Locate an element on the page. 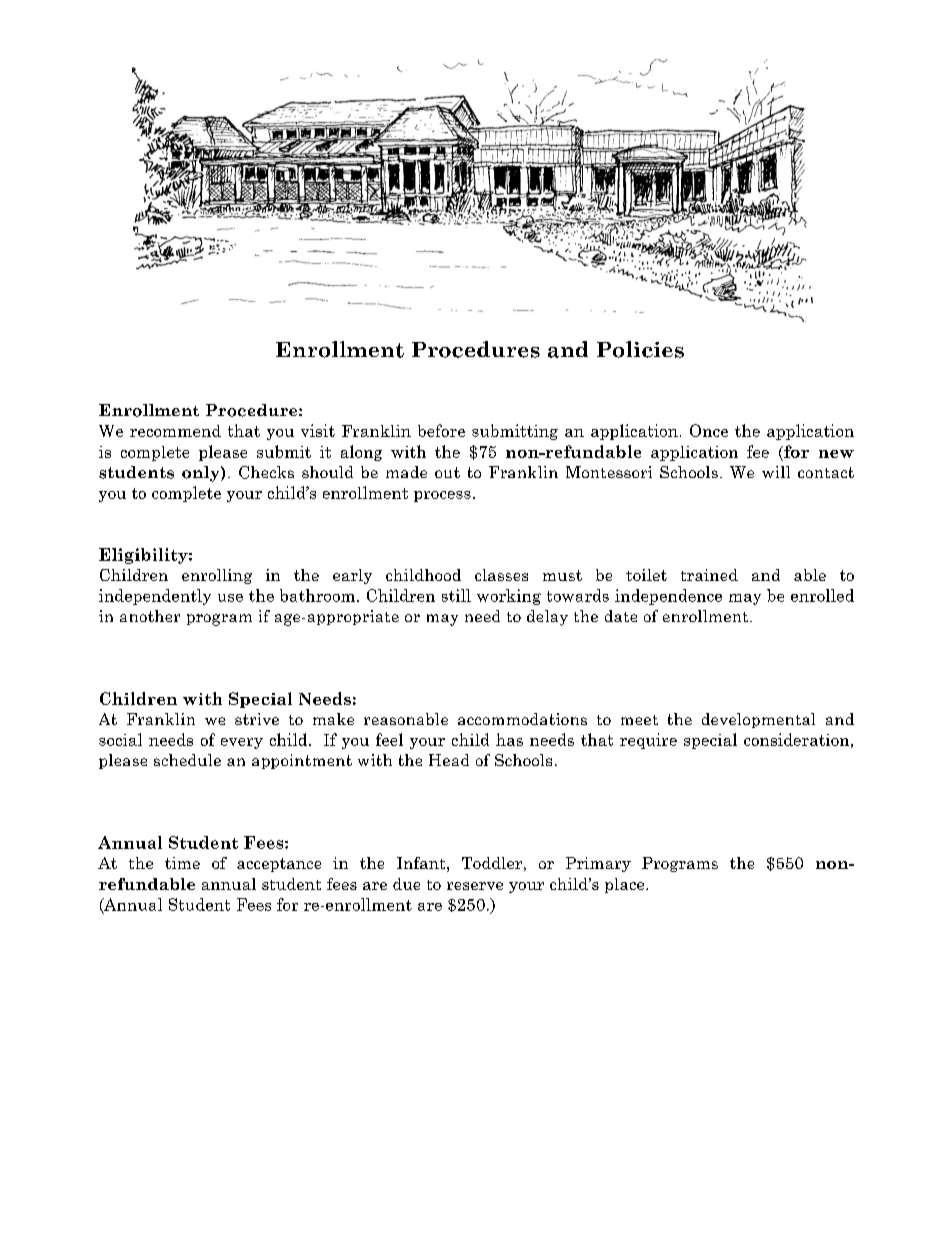 Image resolution: width=952 pixels, height=1233 pixels. Once is located at coordinates (709, 430).
